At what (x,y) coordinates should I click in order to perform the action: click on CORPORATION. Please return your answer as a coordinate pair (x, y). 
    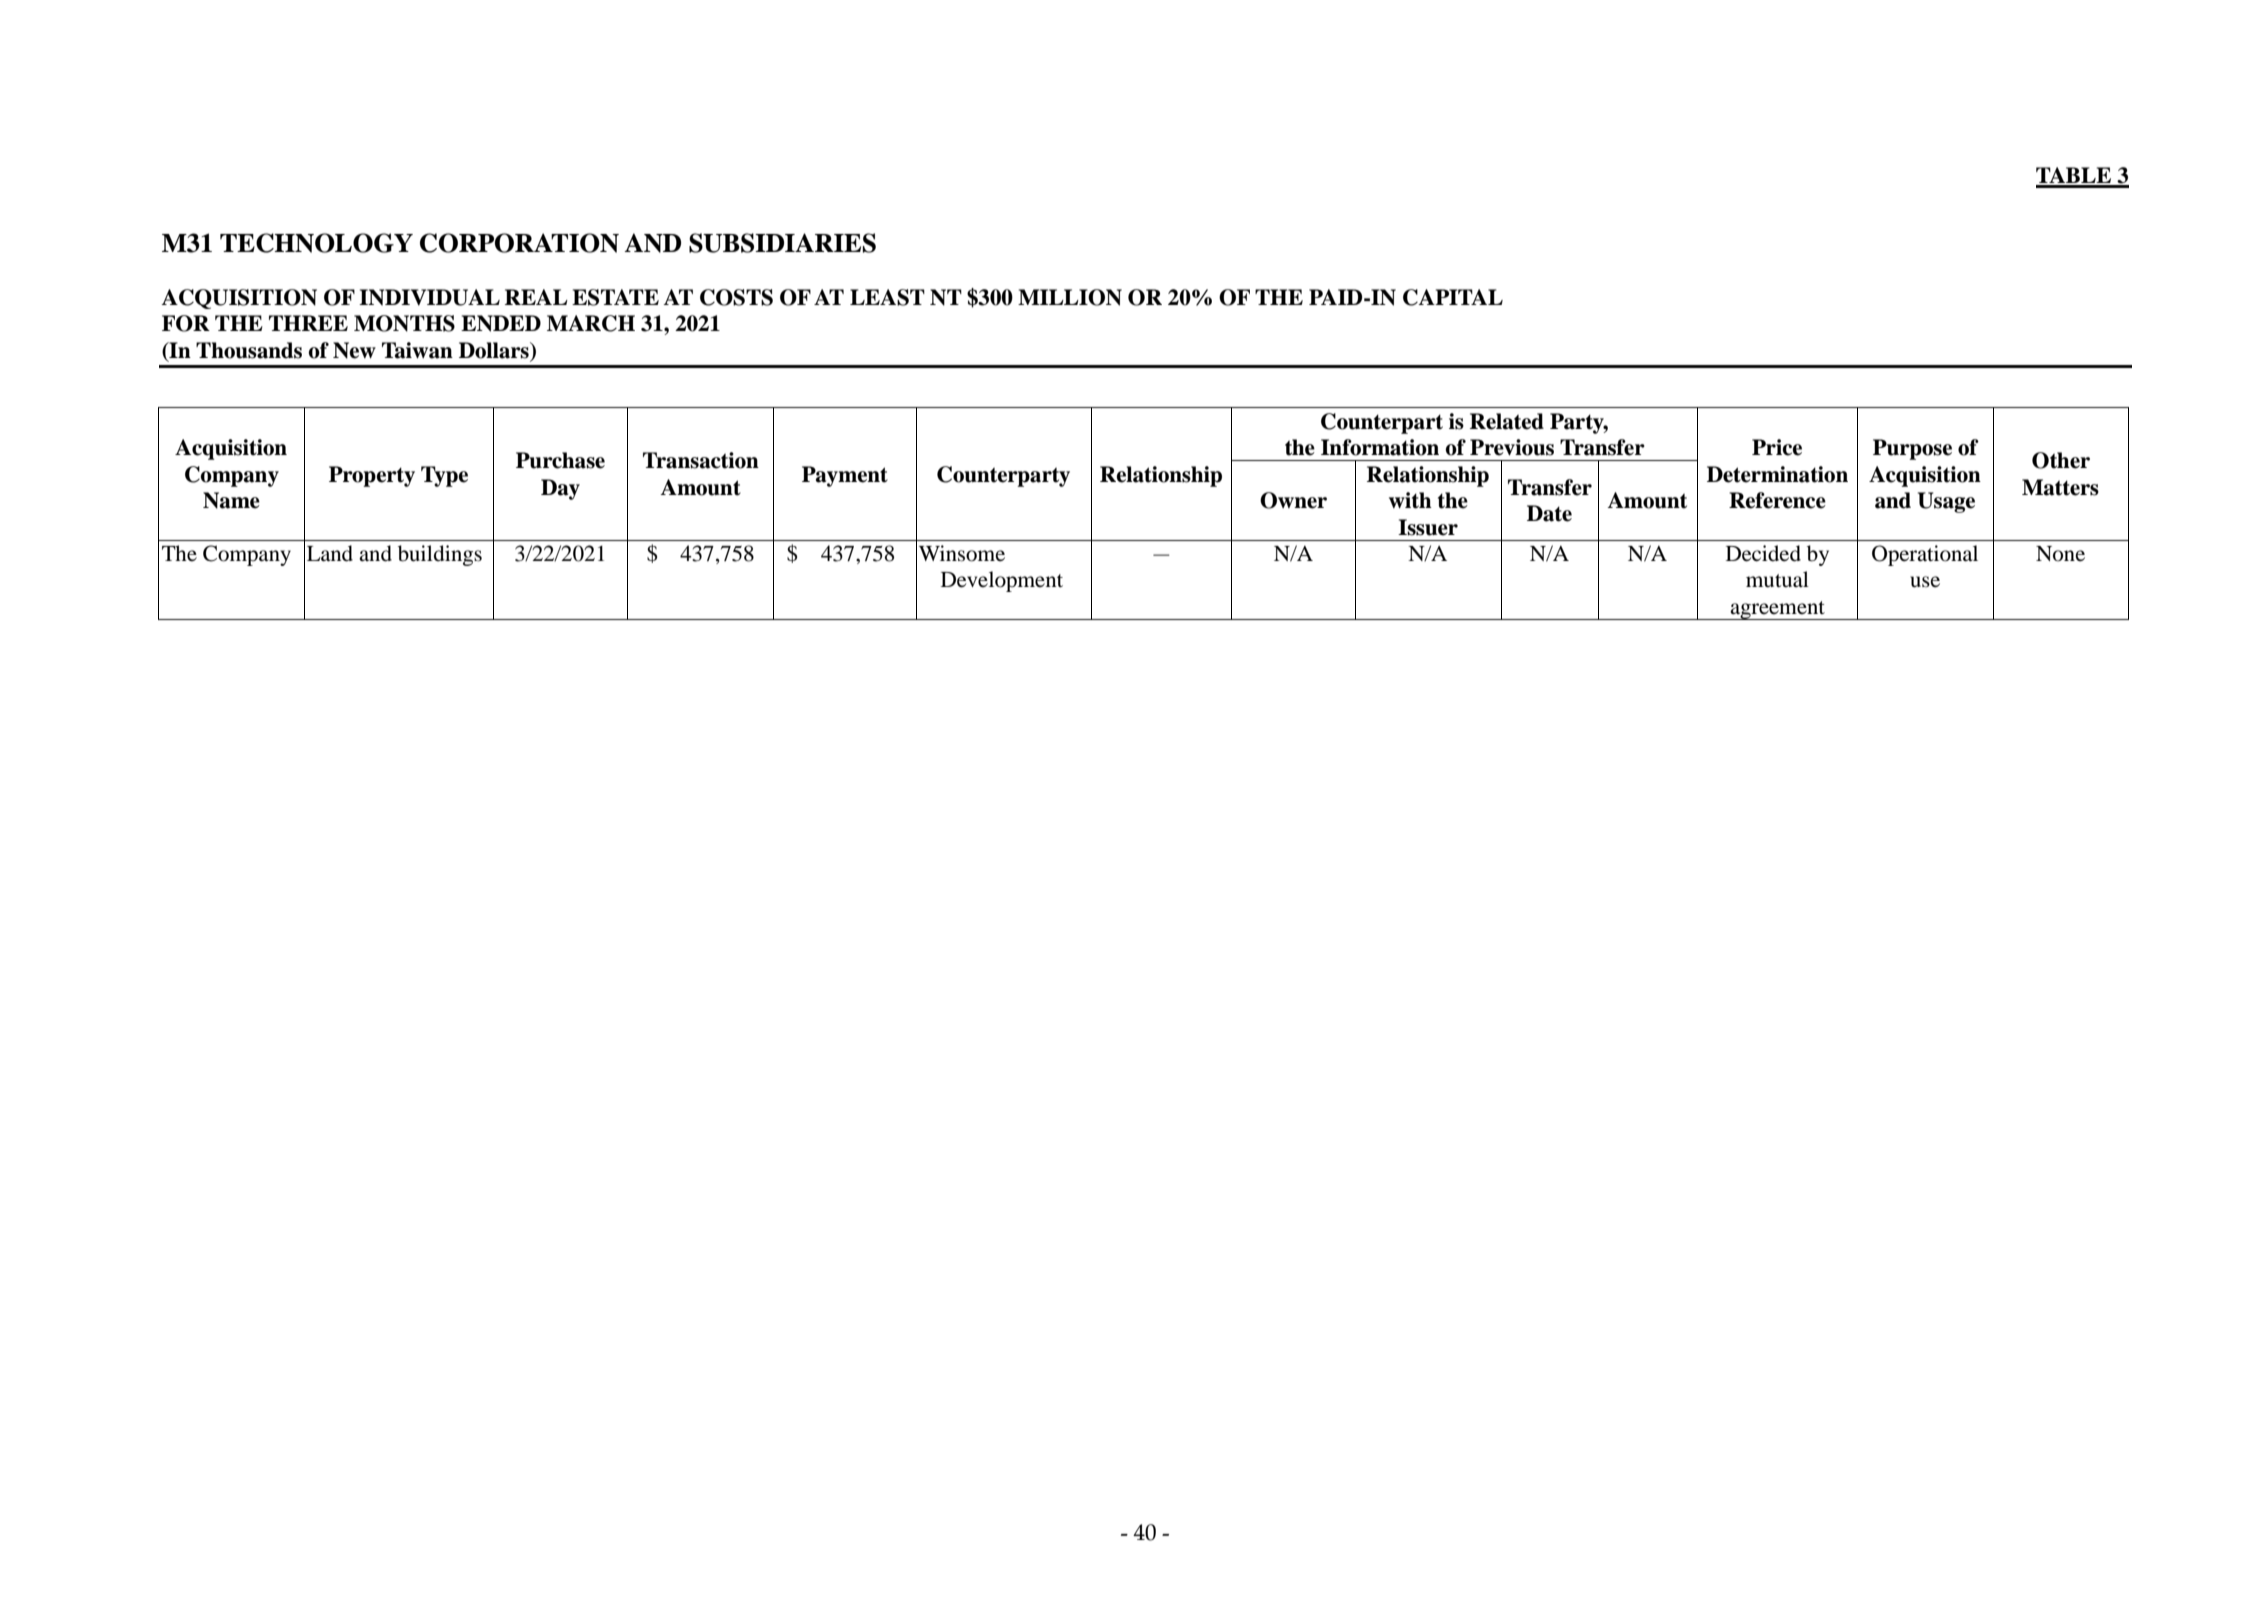
    Looking at the image, I should click on (519, 243).
